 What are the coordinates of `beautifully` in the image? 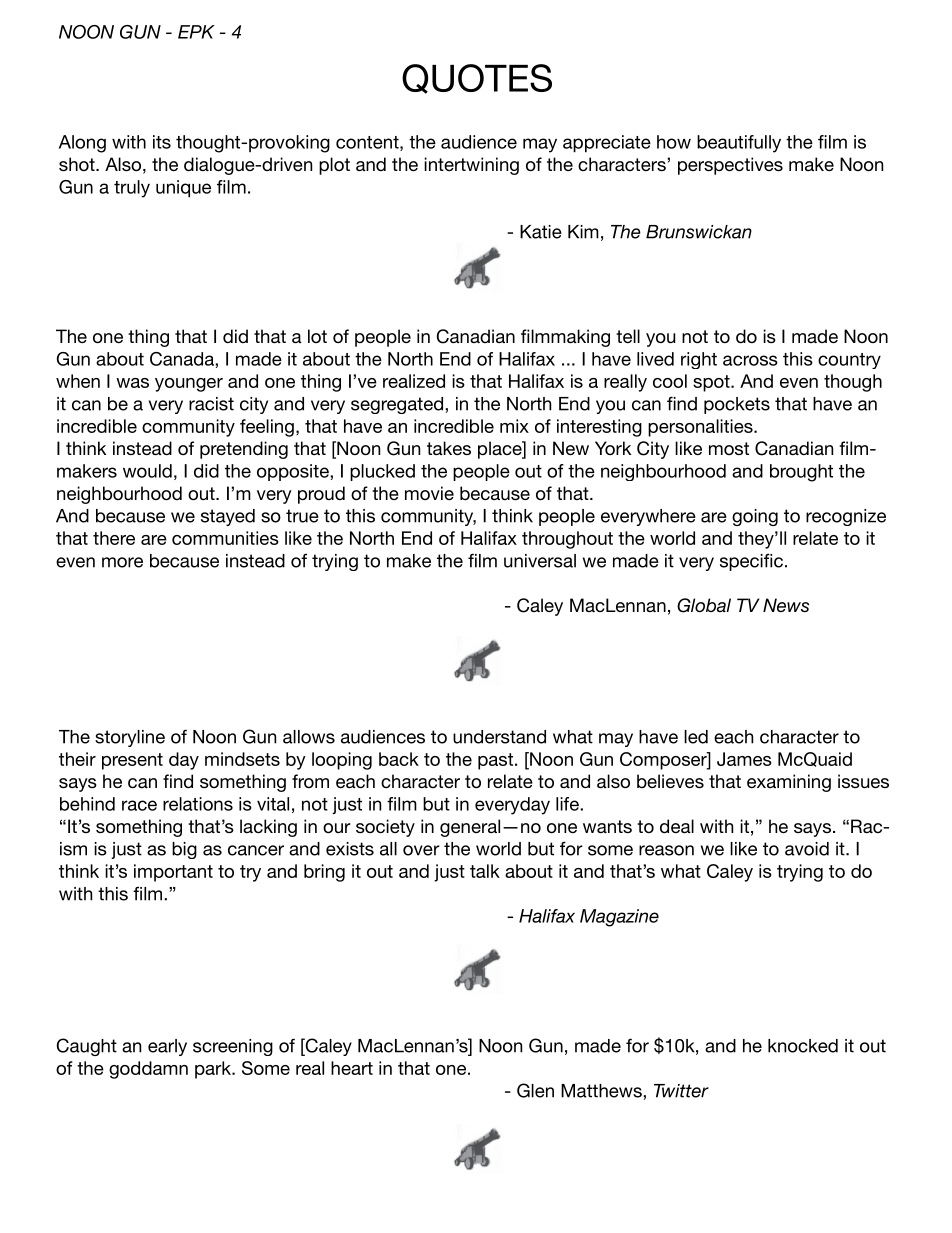 It's located at (739, 144).
